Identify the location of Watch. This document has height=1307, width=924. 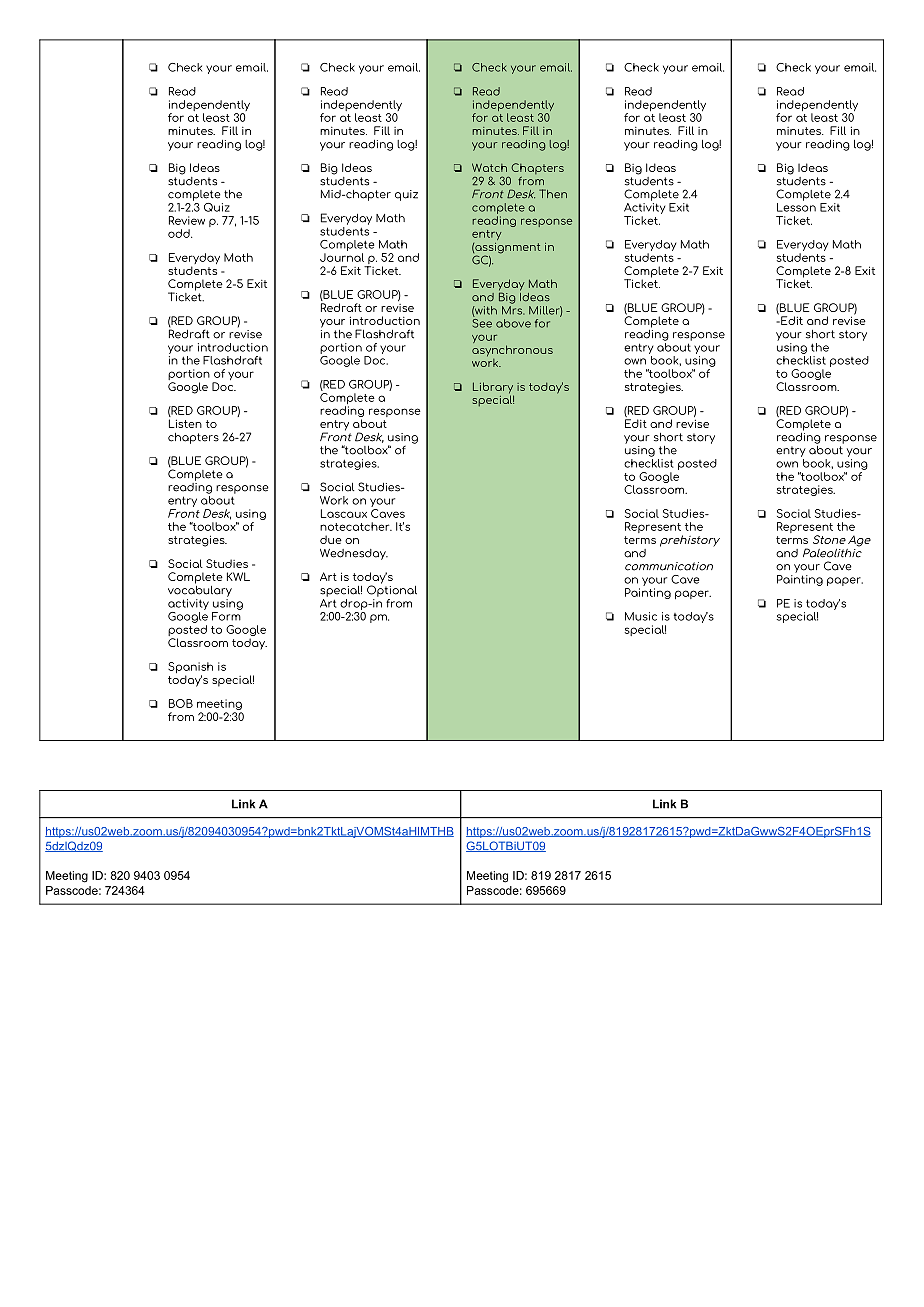
(489, 167).
